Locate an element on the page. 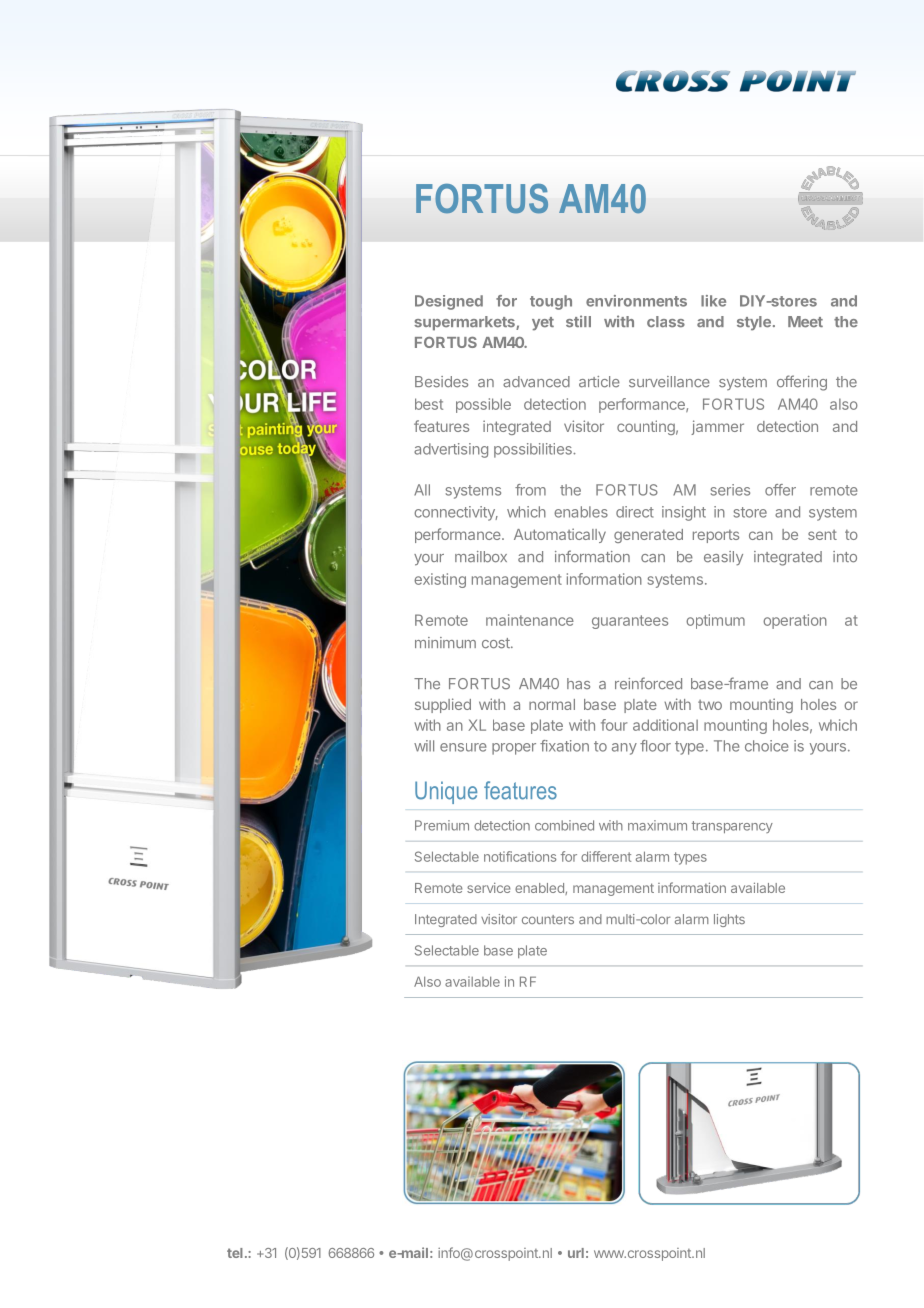 The height and width of the page is (1308, 924). Designed is located at coordinates (449, 302).
